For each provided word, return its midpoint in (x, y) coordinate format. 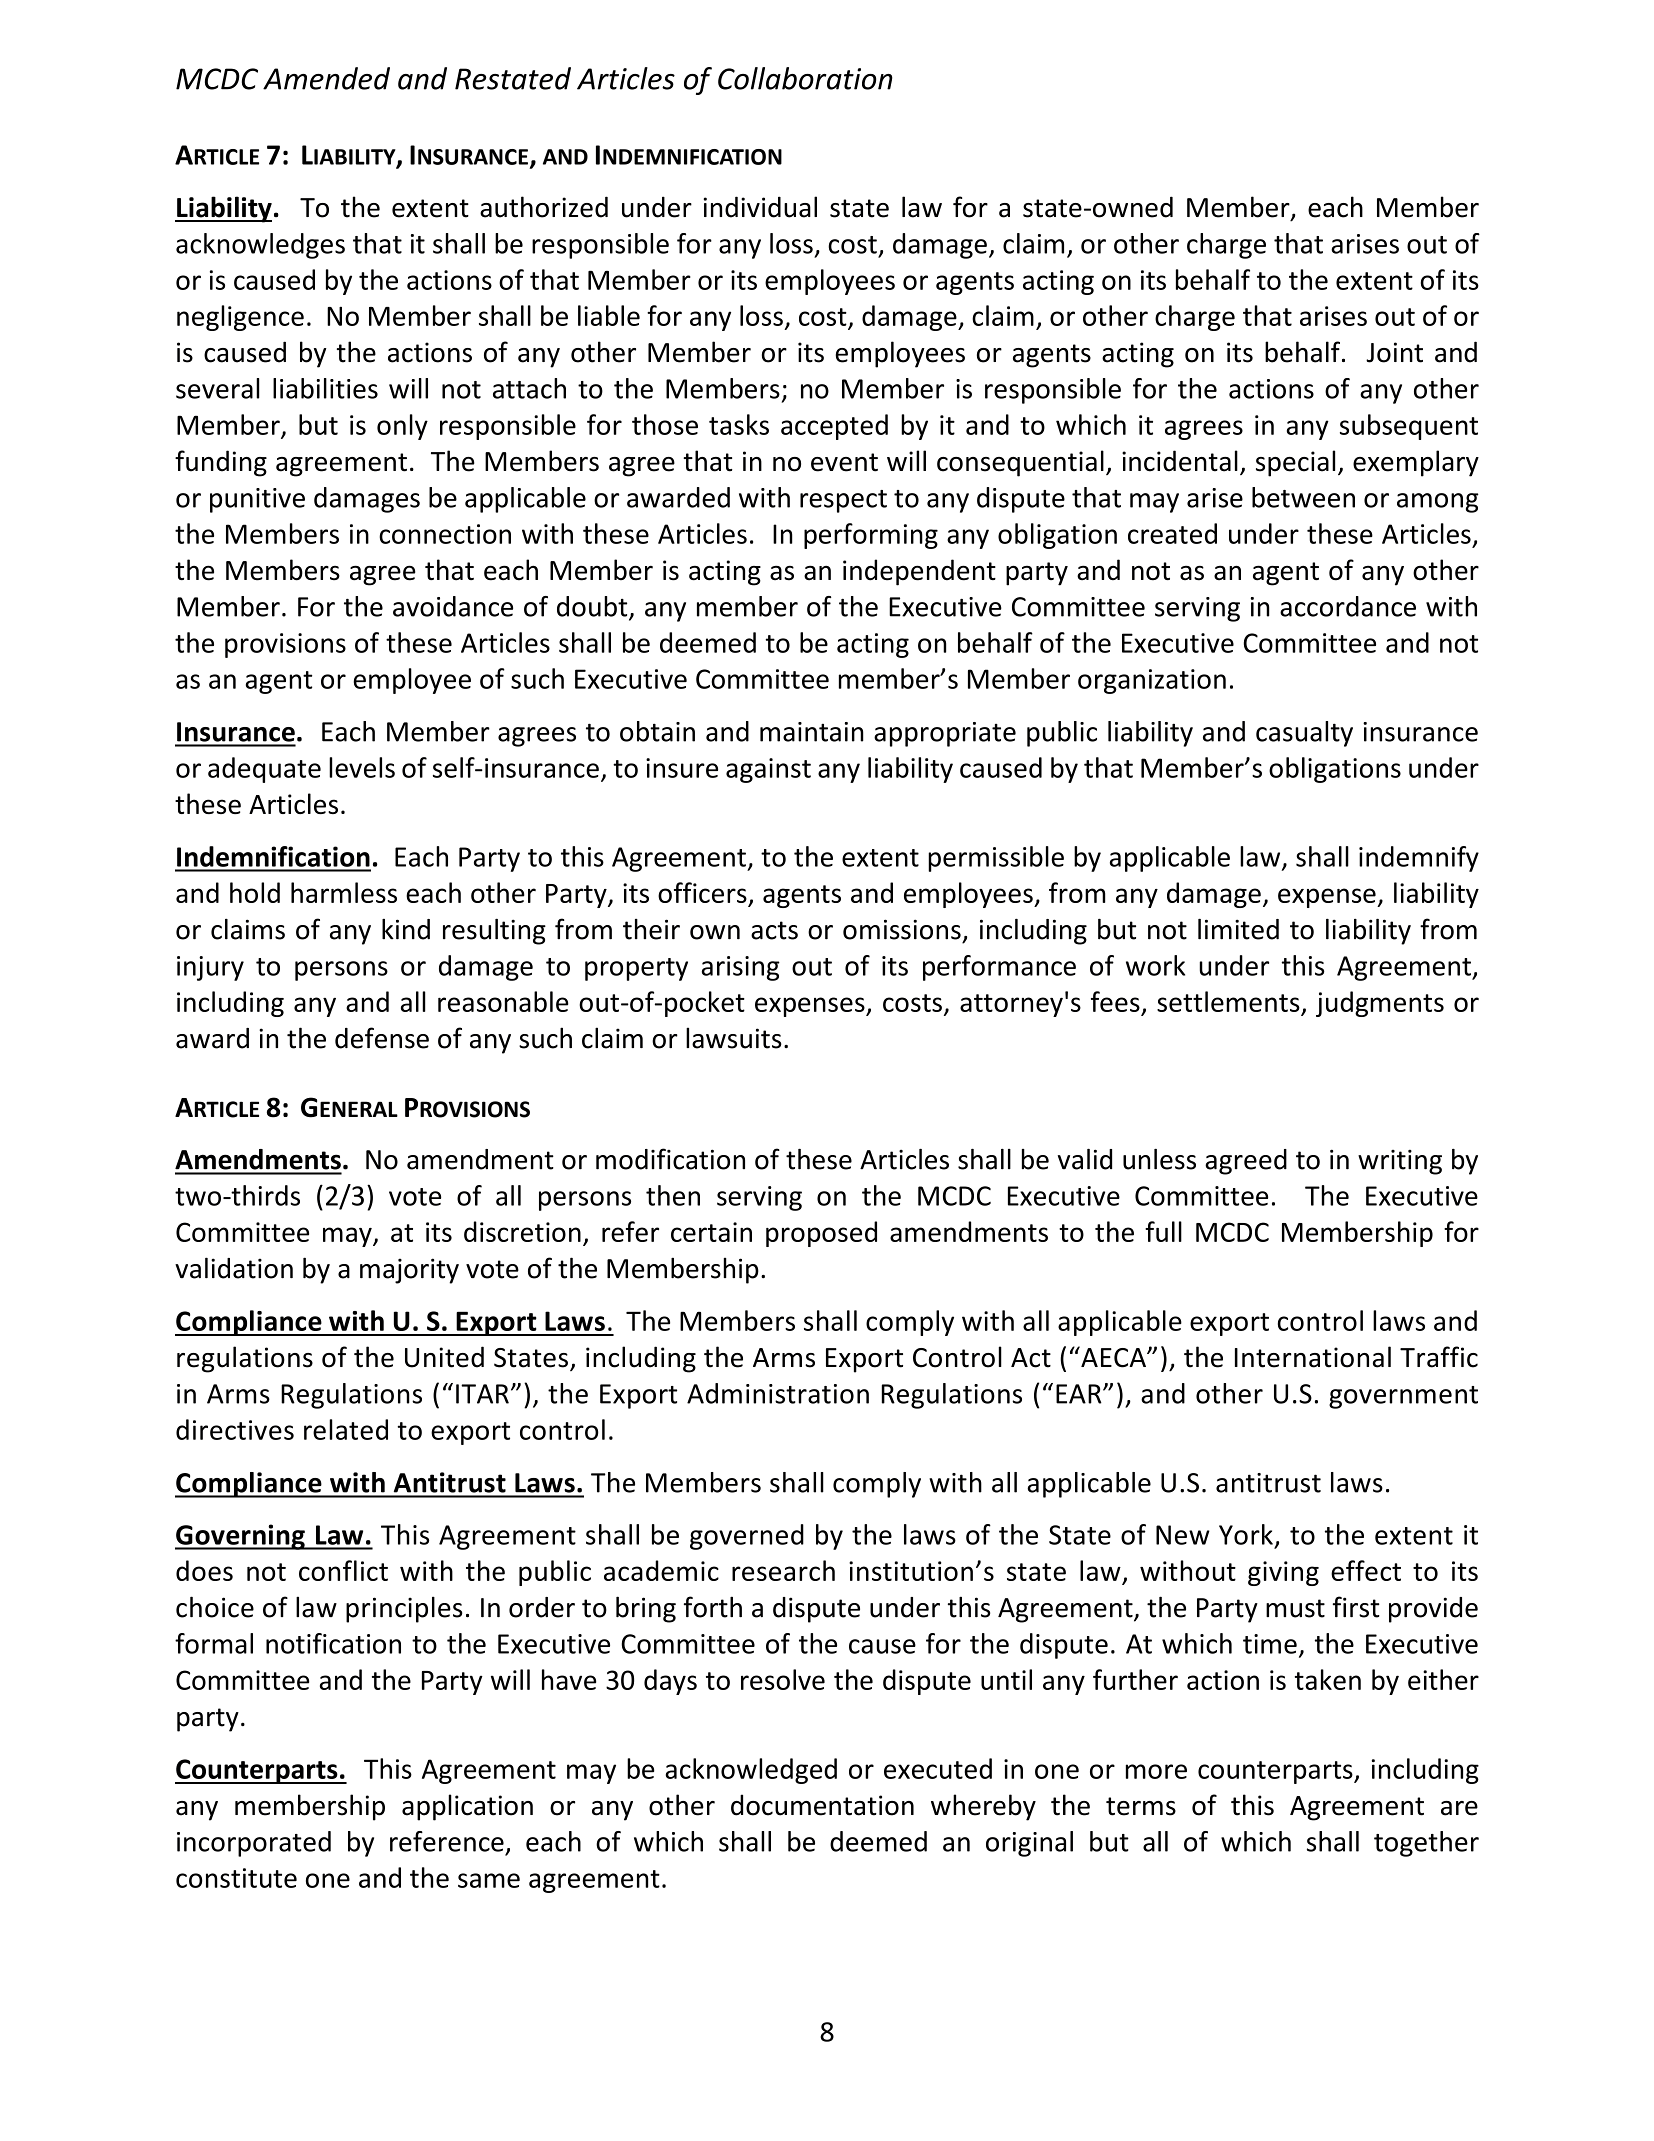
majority (409, 1271)
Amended (326, 78)
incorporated (254, 1844)
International (1313, 1357)
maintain (812, 732)
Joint (1394, 352)
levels (362, 767)
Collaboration (805, 78)
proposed (821, 1234)
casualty (1304, 734)
